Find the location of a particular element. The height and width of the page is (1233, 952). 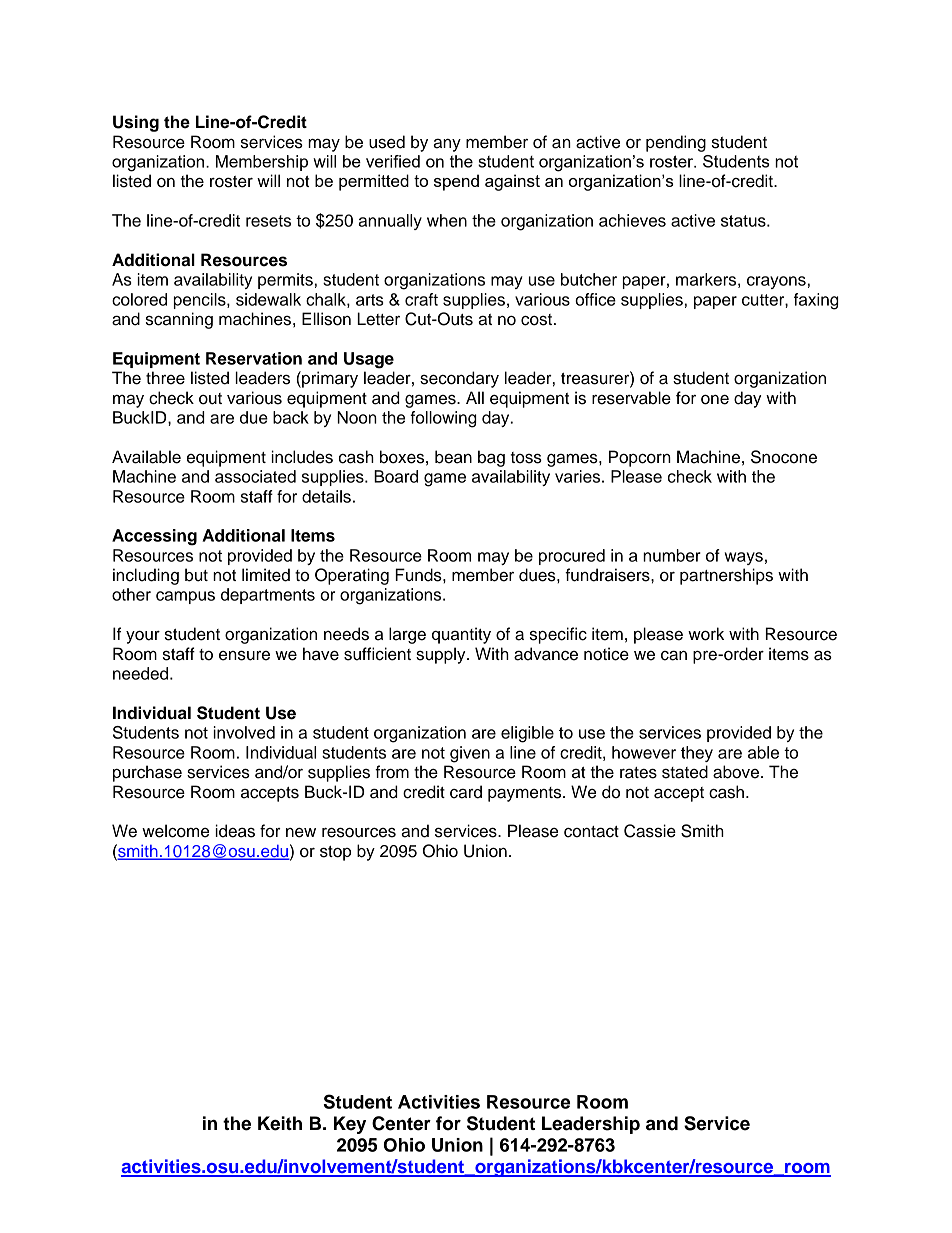

any is located at coordinates (447, 145).
